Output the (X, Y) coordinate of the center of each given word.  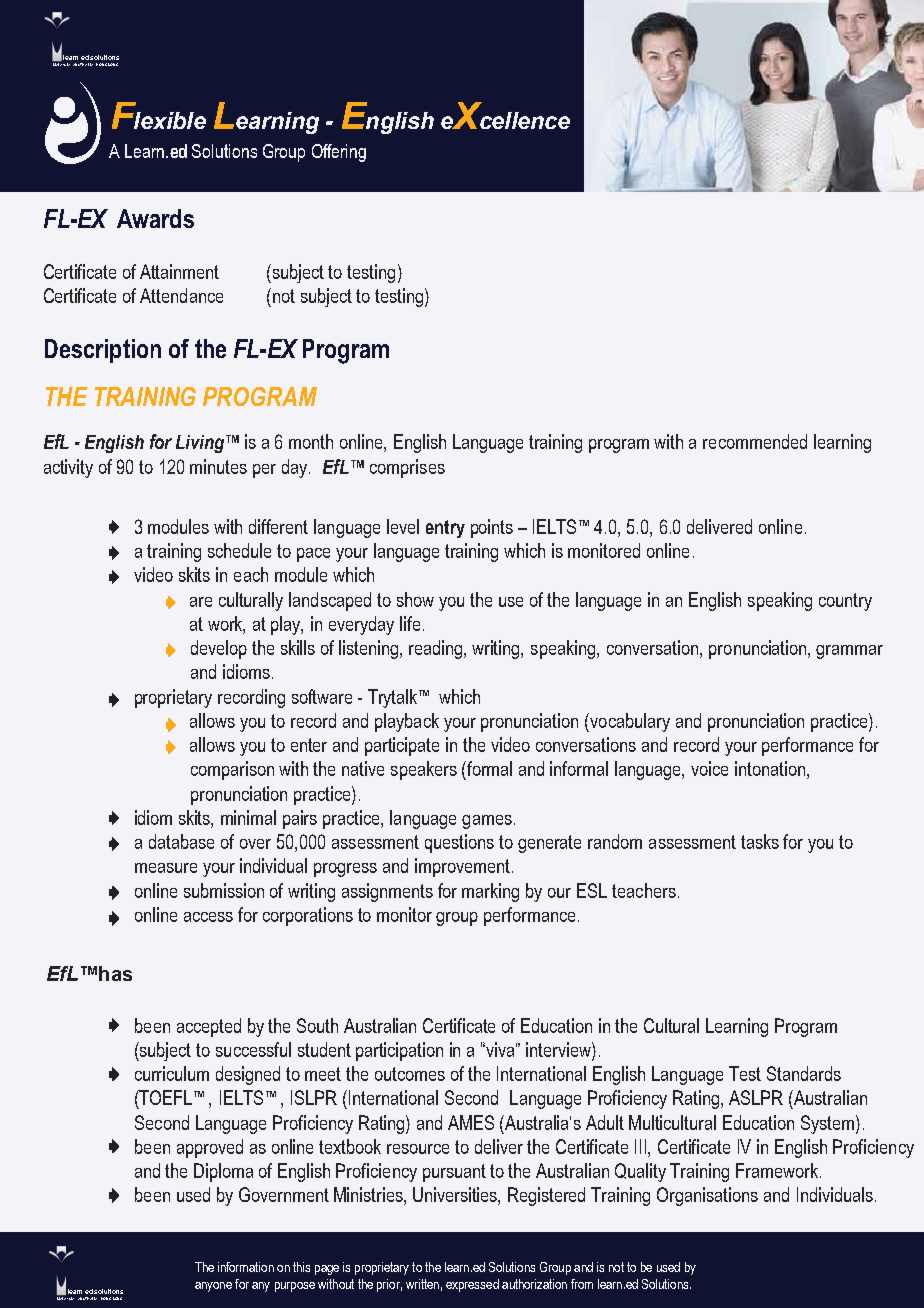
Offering (339, 153)
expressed (472, 1285)
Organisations (707, 1196)
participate (402, 746)
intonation (770, 768)
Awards (155, 218)
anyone (213, 1287)
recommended (755, 441)
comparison (232, 770)
